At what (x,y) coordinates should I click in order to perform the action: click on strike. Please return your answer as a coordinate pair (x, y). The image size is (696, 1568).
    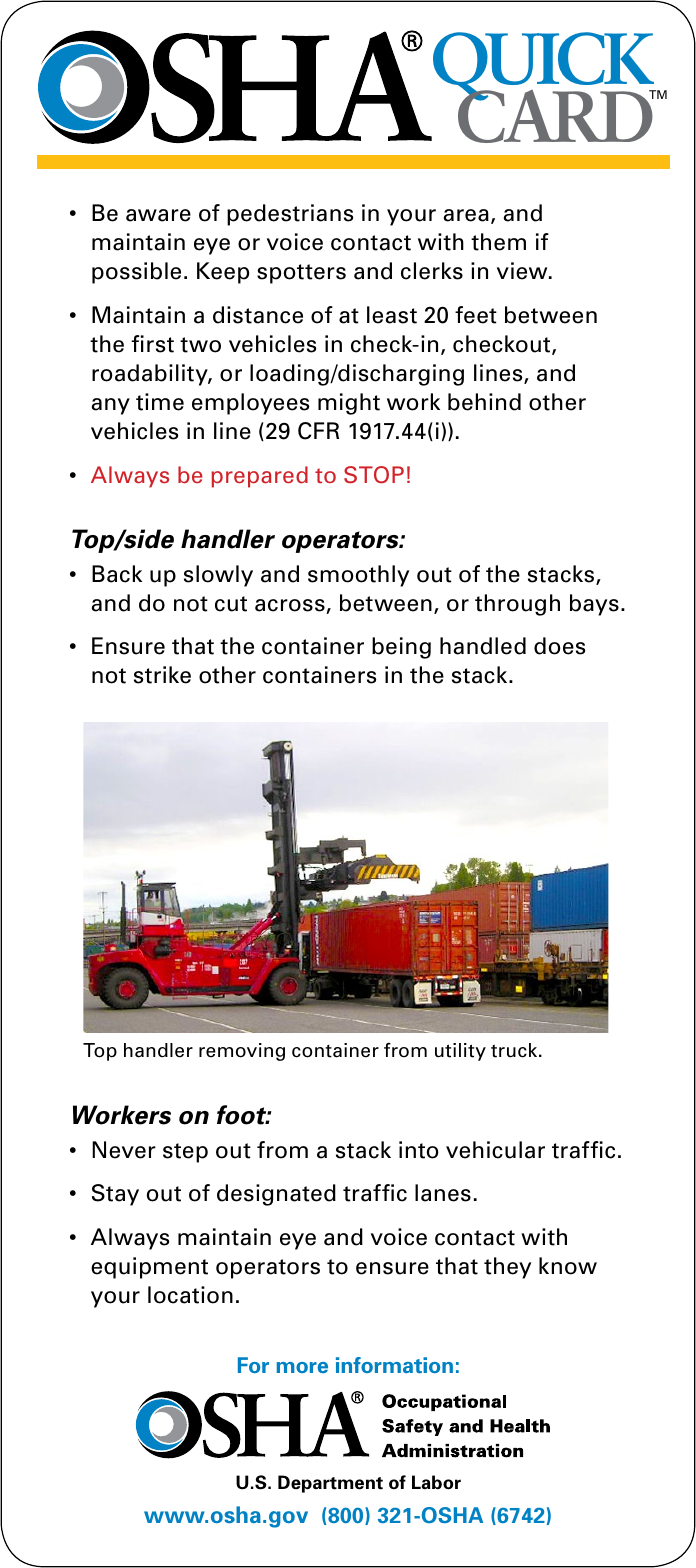
    Looking at the image, I should click on (162, 675).
